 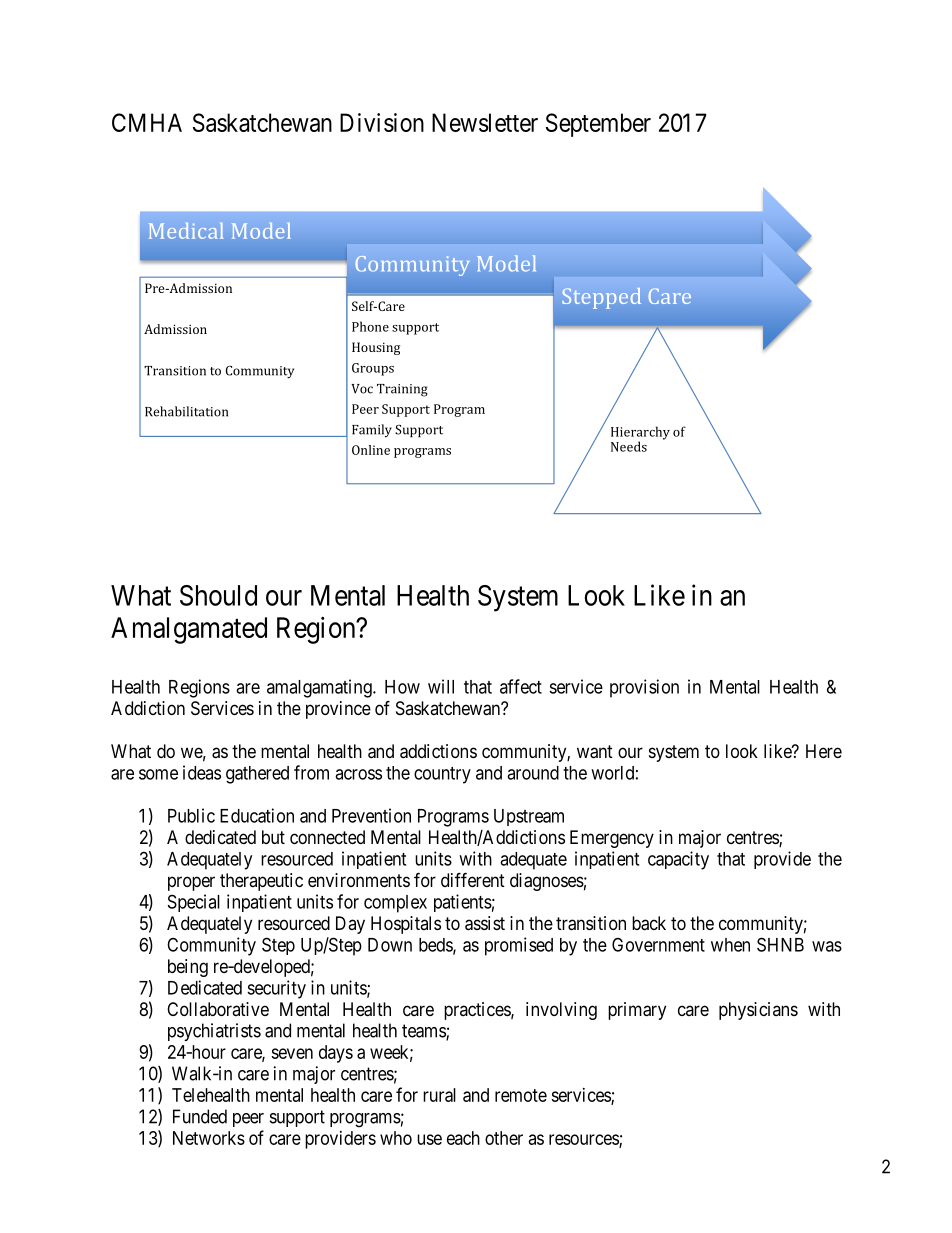 What do you see at coordinates (598, 125) in the screenshot?
I see `September` at bounding box center [598, 125].
